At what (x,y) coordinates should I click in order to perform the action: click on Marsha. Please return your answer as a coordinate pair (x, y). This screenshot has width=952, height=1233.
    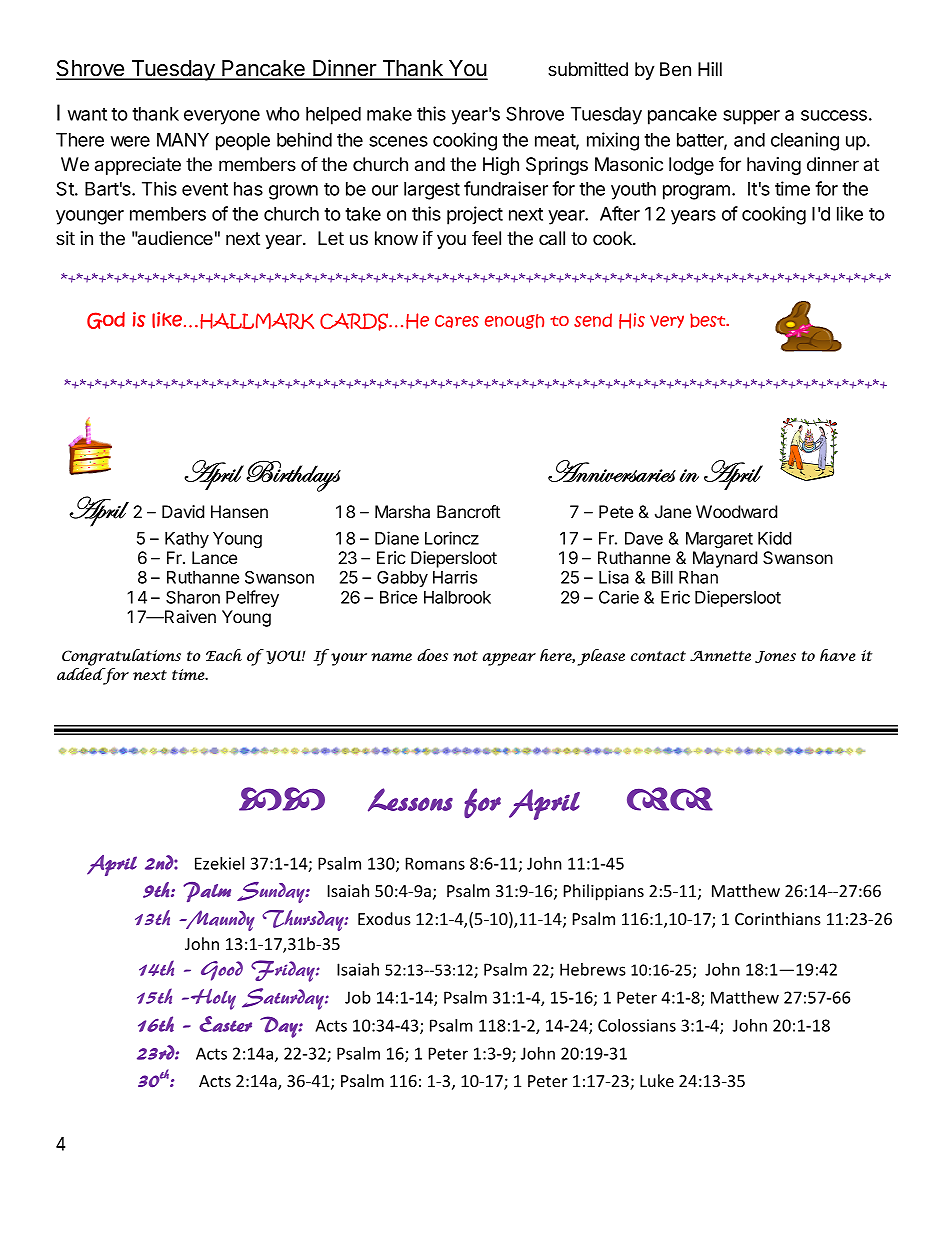
    Looking at the image, I should click on (402, 511).
